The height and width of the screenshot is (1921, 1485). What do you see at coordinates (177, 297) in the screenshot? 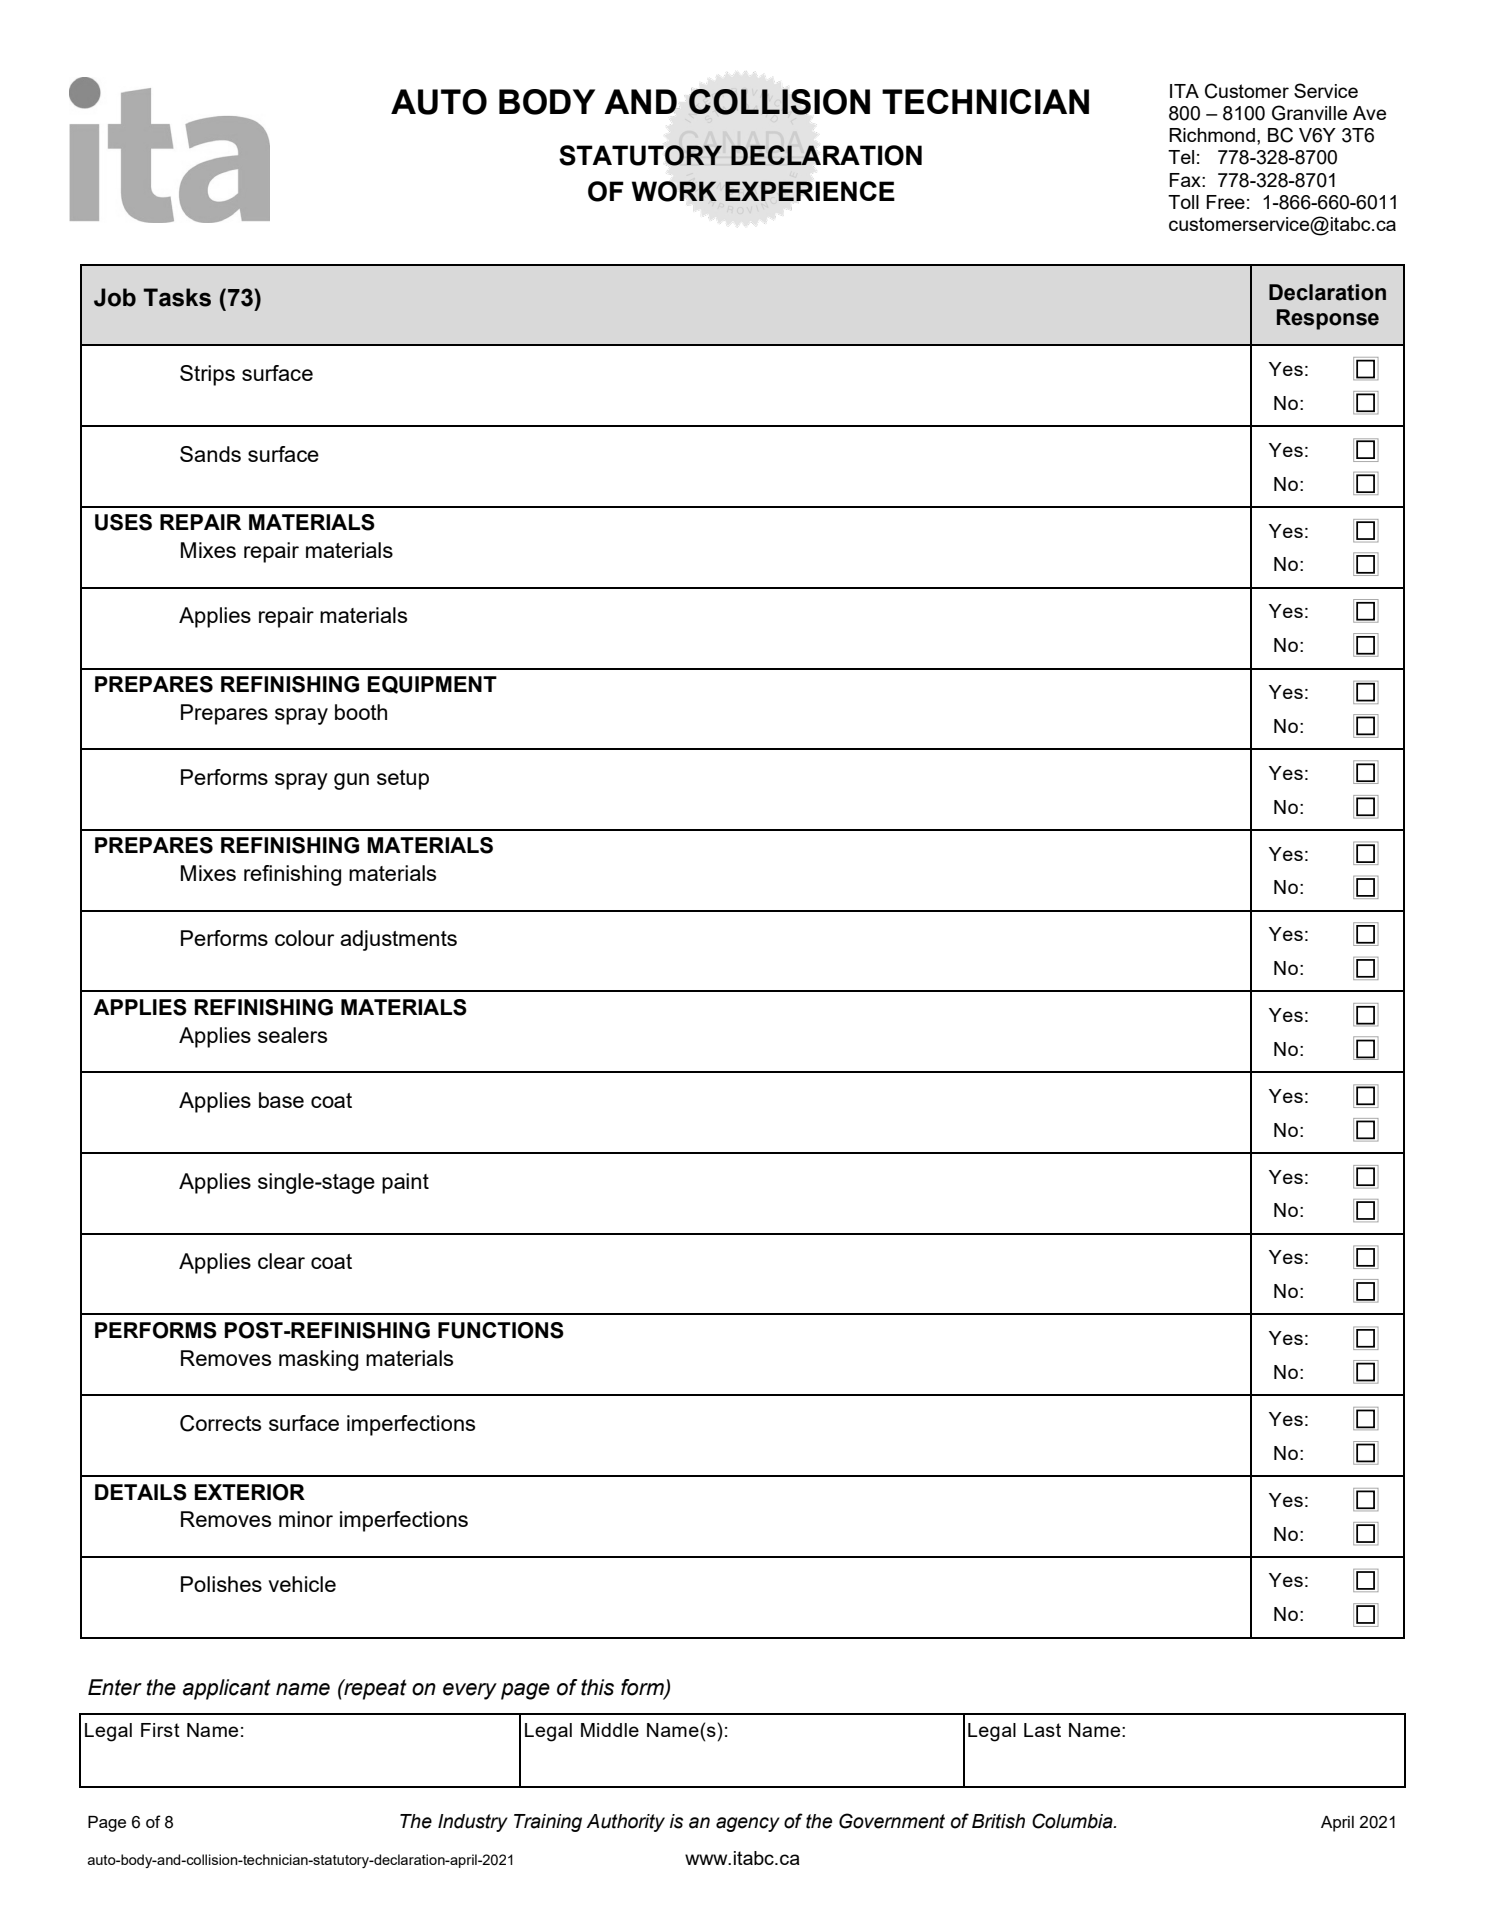
I see `Tasks` at bounding box center [177, 297].
